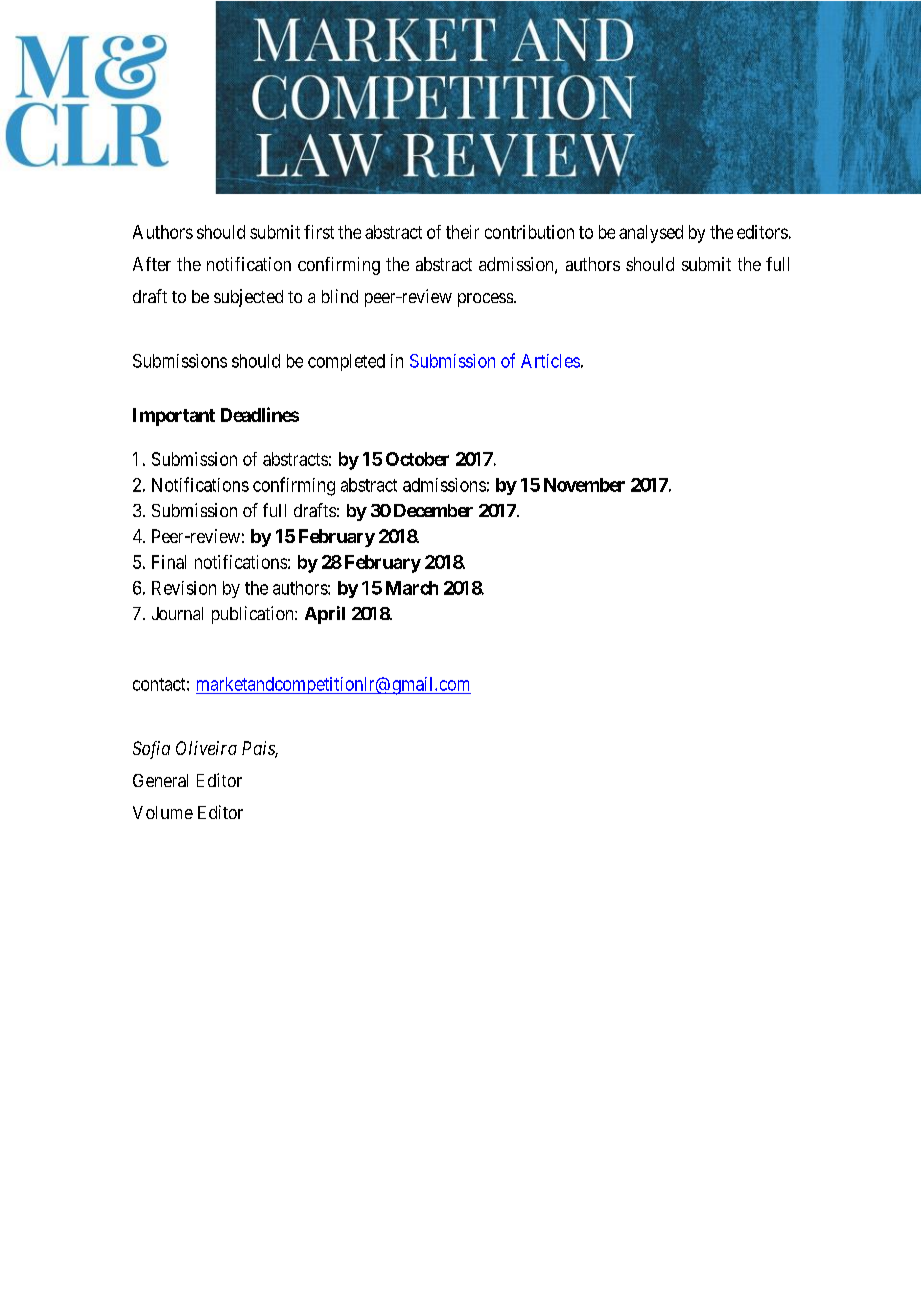  Describe the element at coordinates (417, 459) in the image. I see `October` at that location.
